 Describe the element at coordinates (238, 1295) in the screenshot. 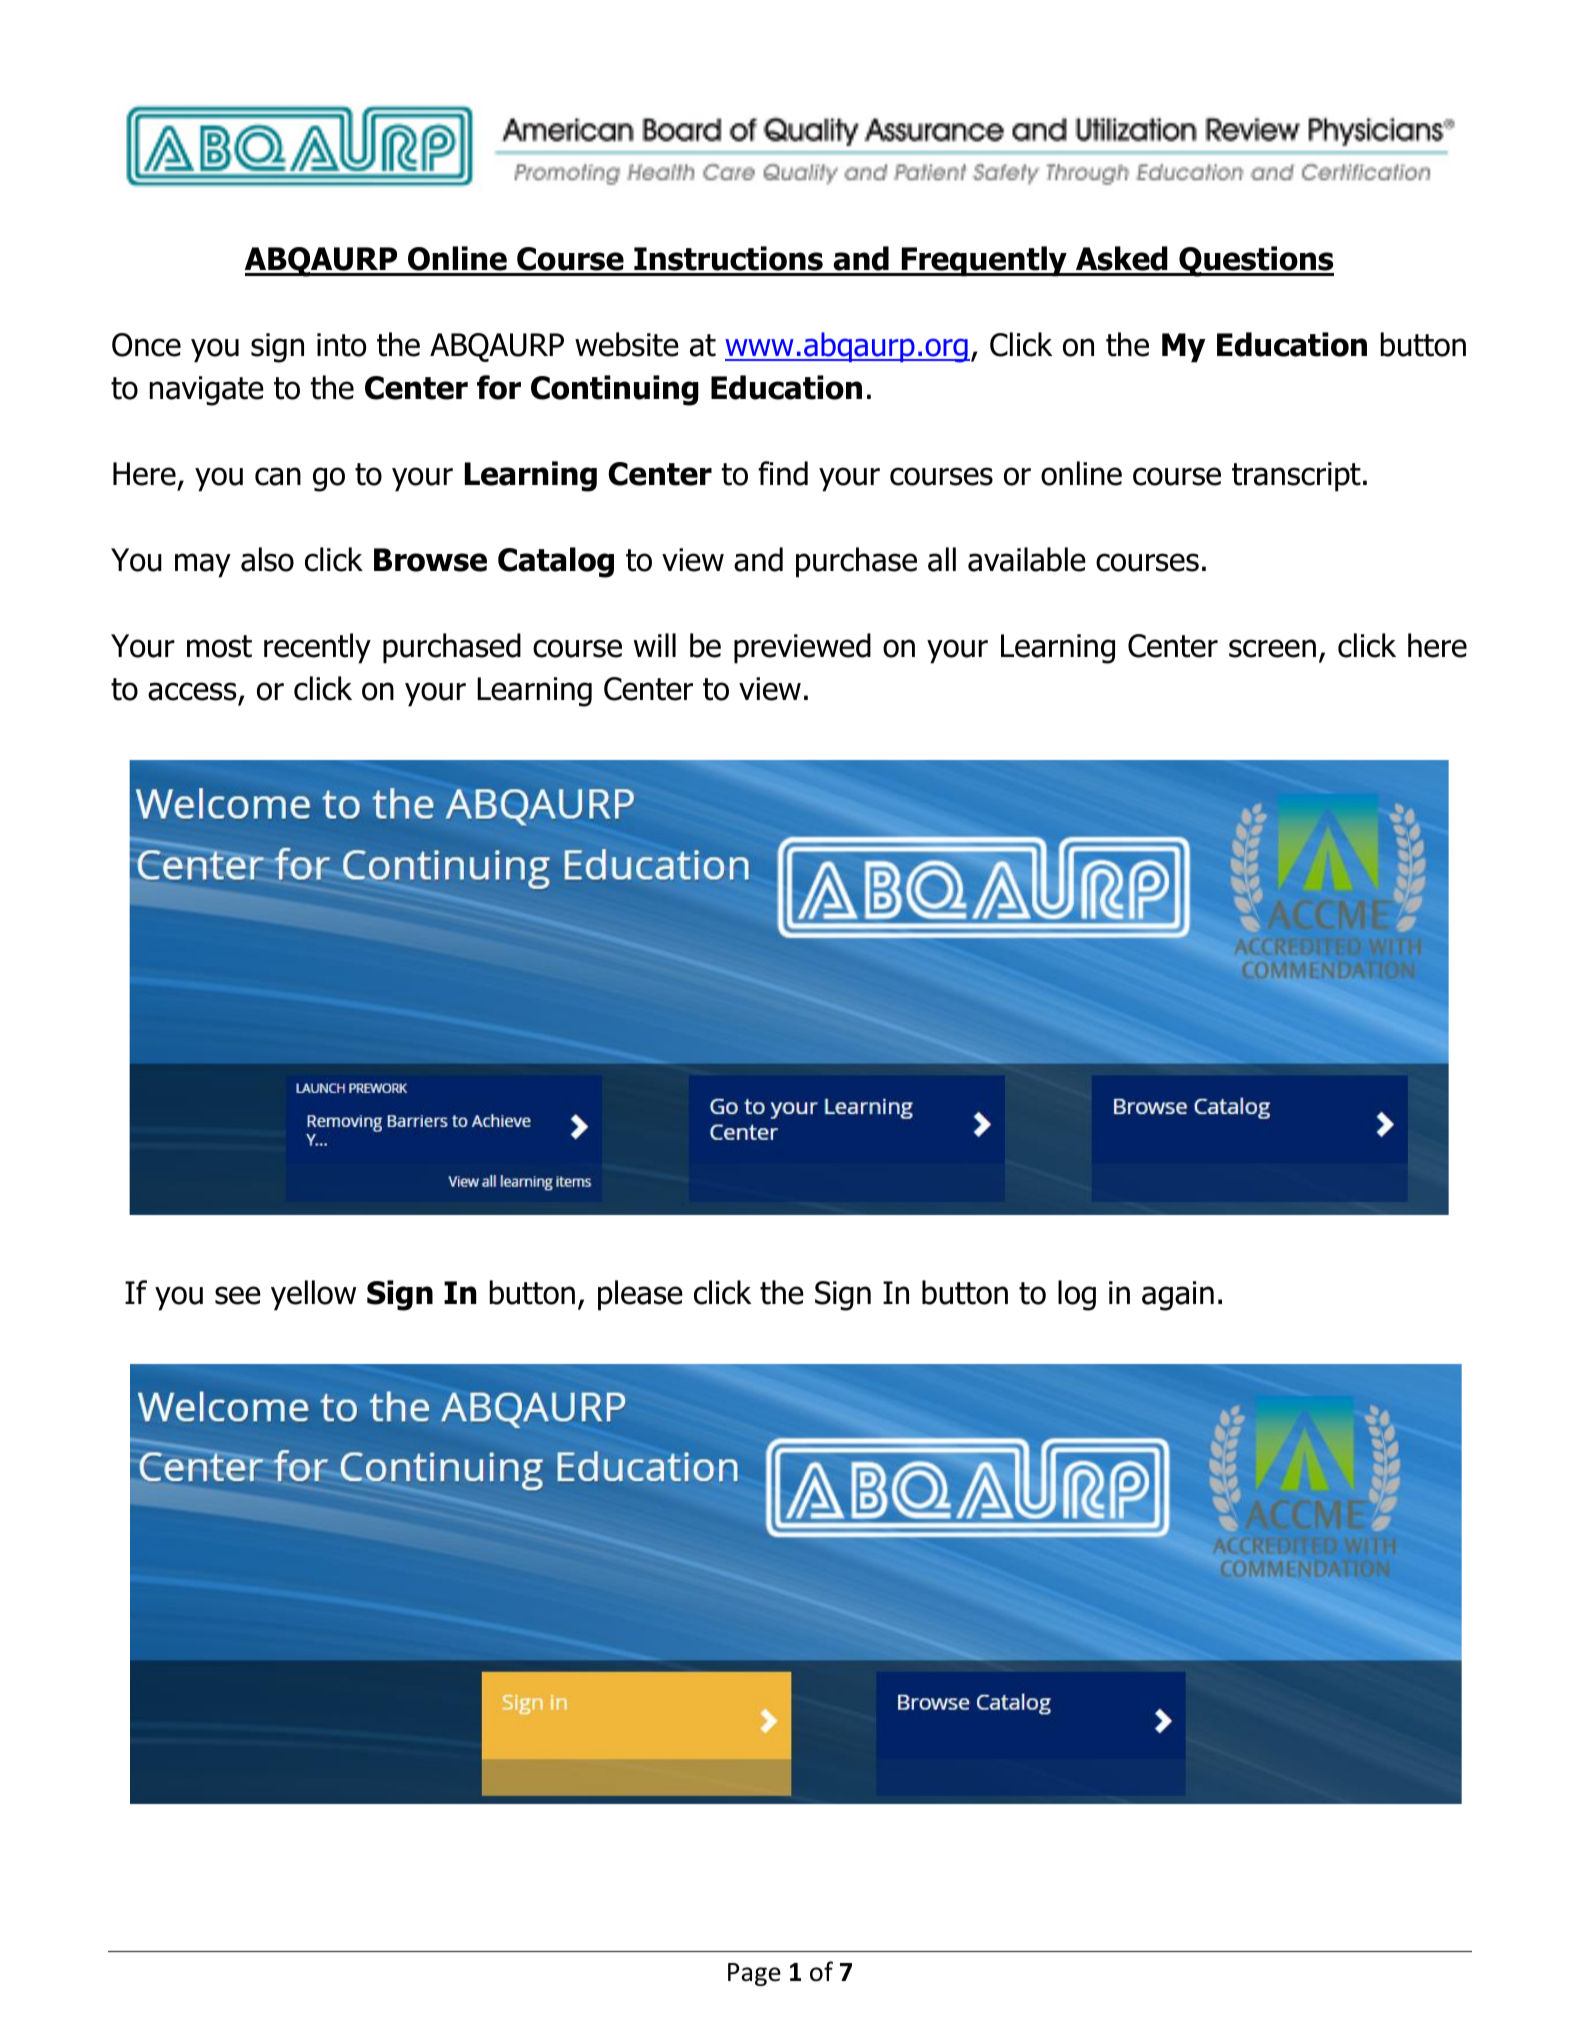

I see `see` at that location.
